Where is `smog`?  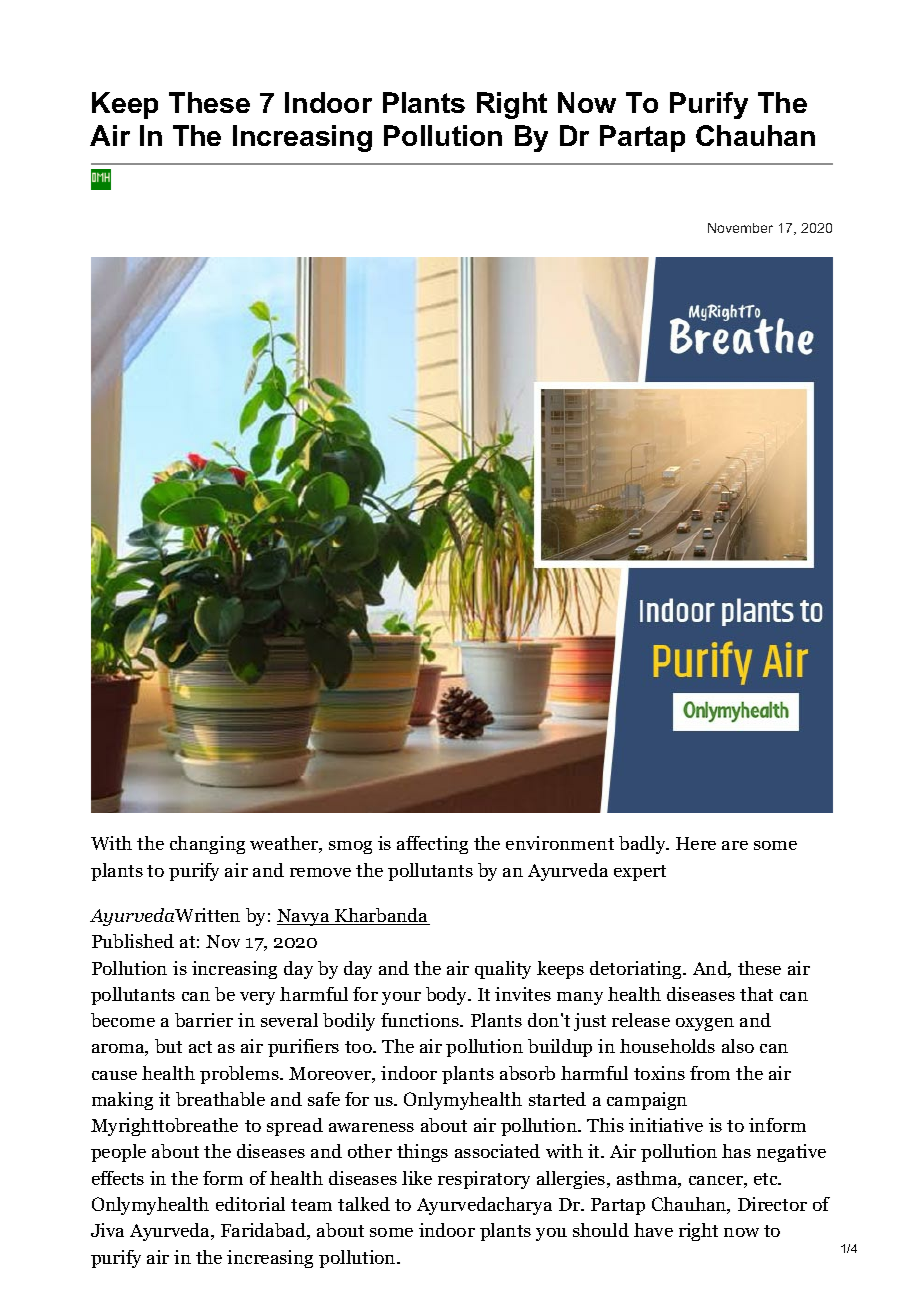
smog is located at coordinates (350, 847).
